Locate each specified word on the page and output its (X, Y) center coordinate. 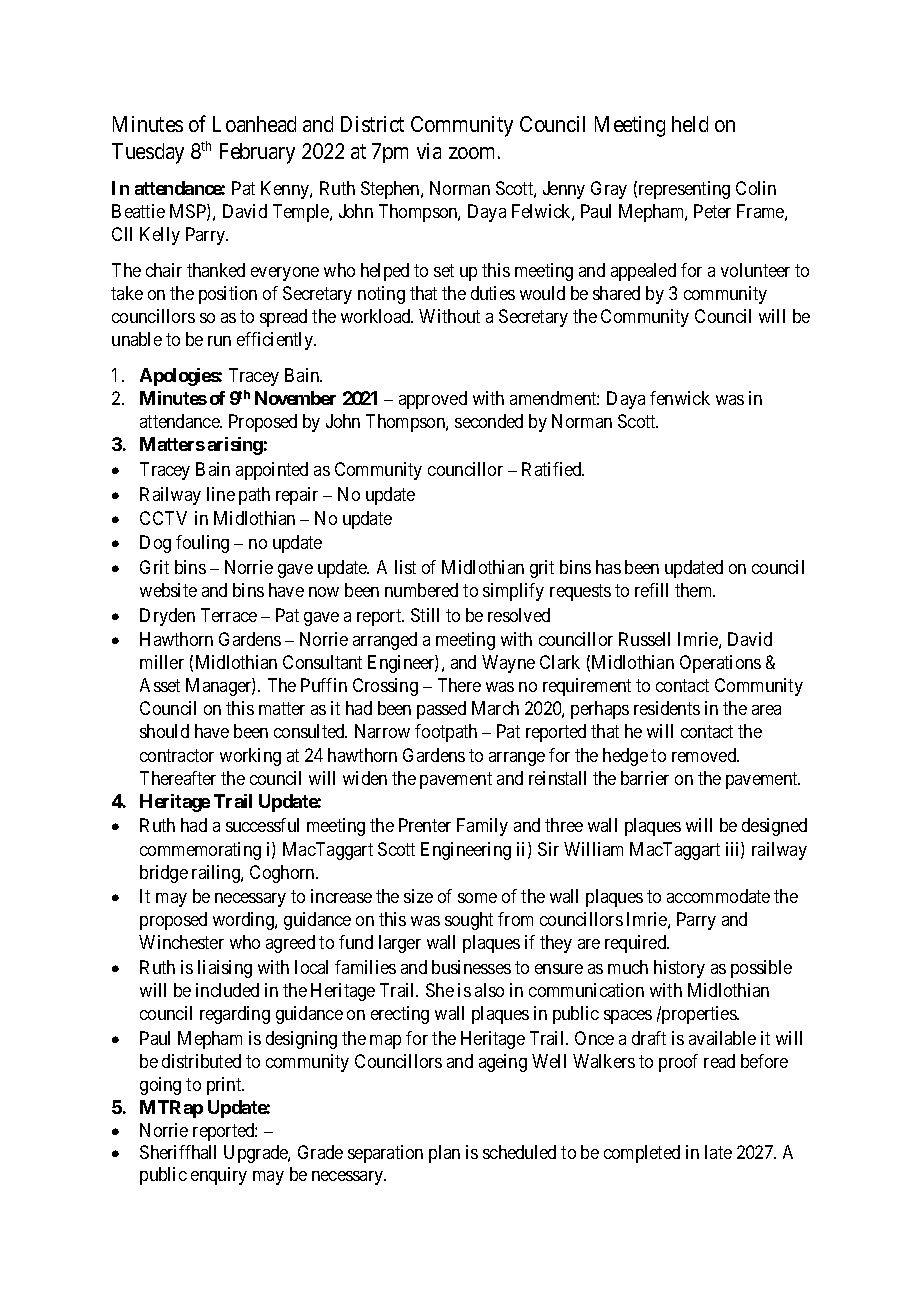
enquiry (219, 1176)
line (221, 494)
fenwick (680, 398)
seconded (489, 421)
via (429, 151)
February (257, 153)
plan (444, 1154)
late (718, 1152)
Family (482, 827)
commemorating (200, 851)
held (690, 124)
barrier (645, 778)
